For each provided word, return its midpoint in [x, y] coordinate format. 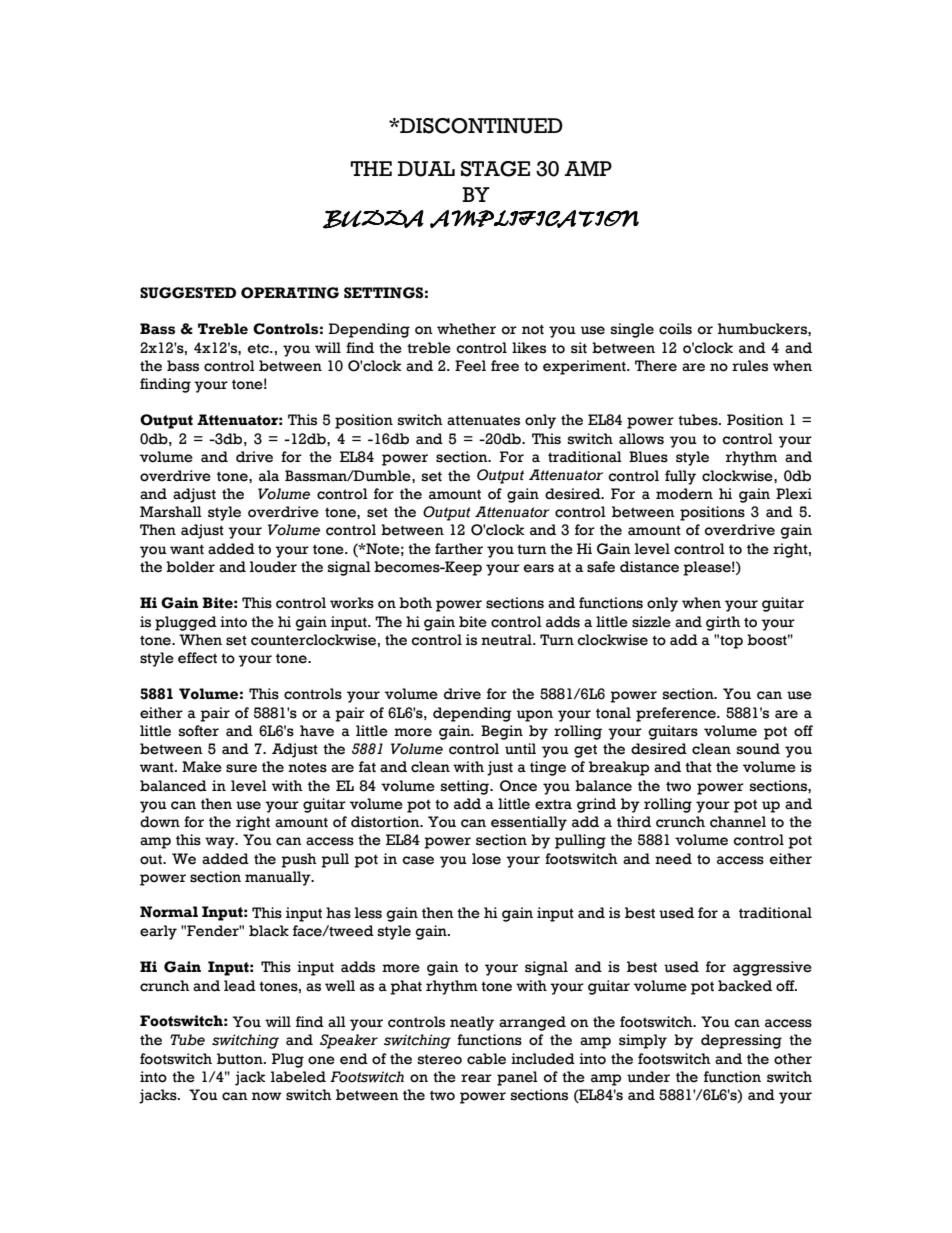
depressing [741, 1041]
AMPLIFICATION [534, 219]
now [267, 1096]
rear [476, 1078]
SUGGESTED [188, 293]
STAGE [495, 169]
